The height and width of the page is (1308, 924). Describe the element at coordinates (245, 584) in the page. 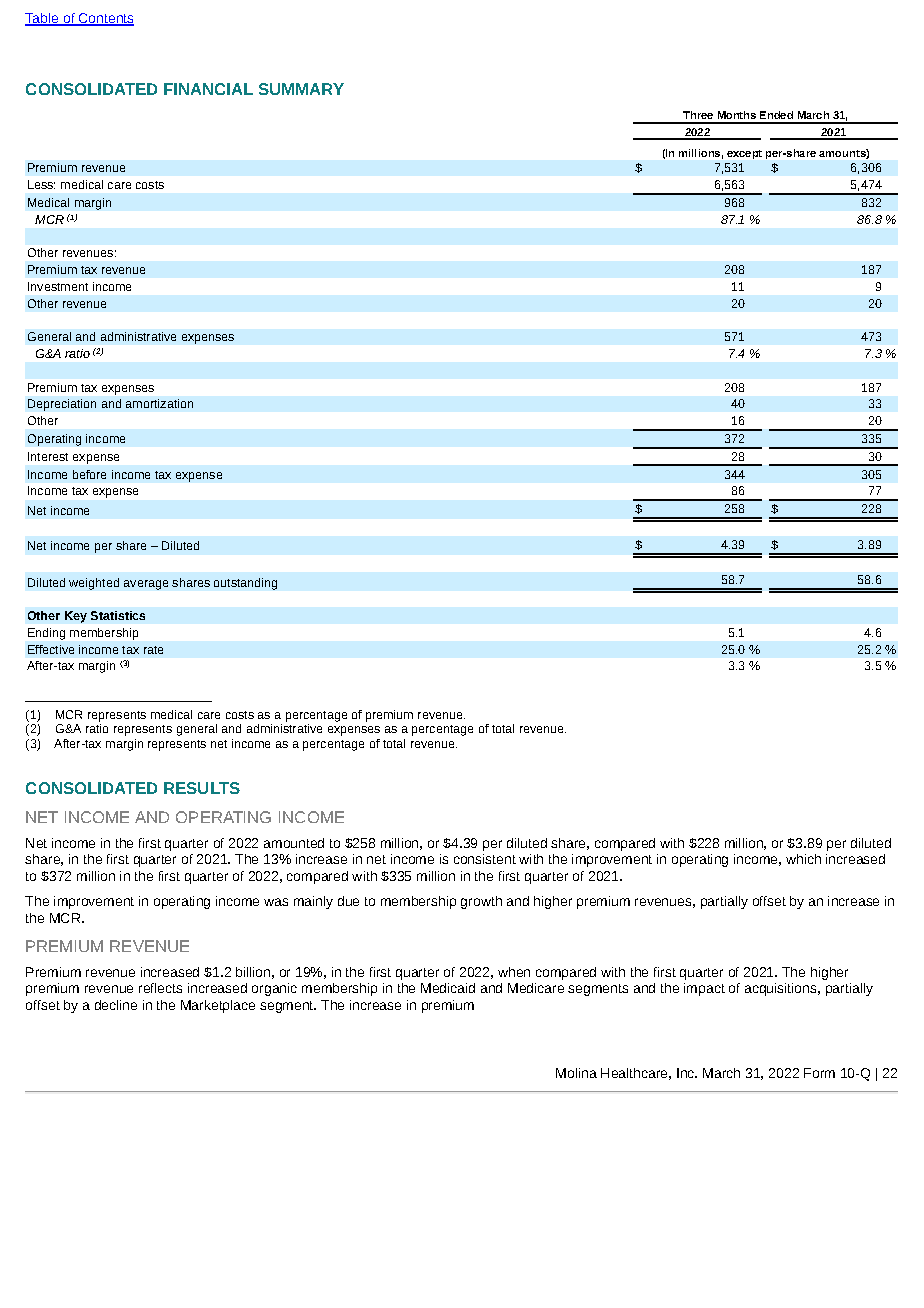

I see `outstanding` at that location.
